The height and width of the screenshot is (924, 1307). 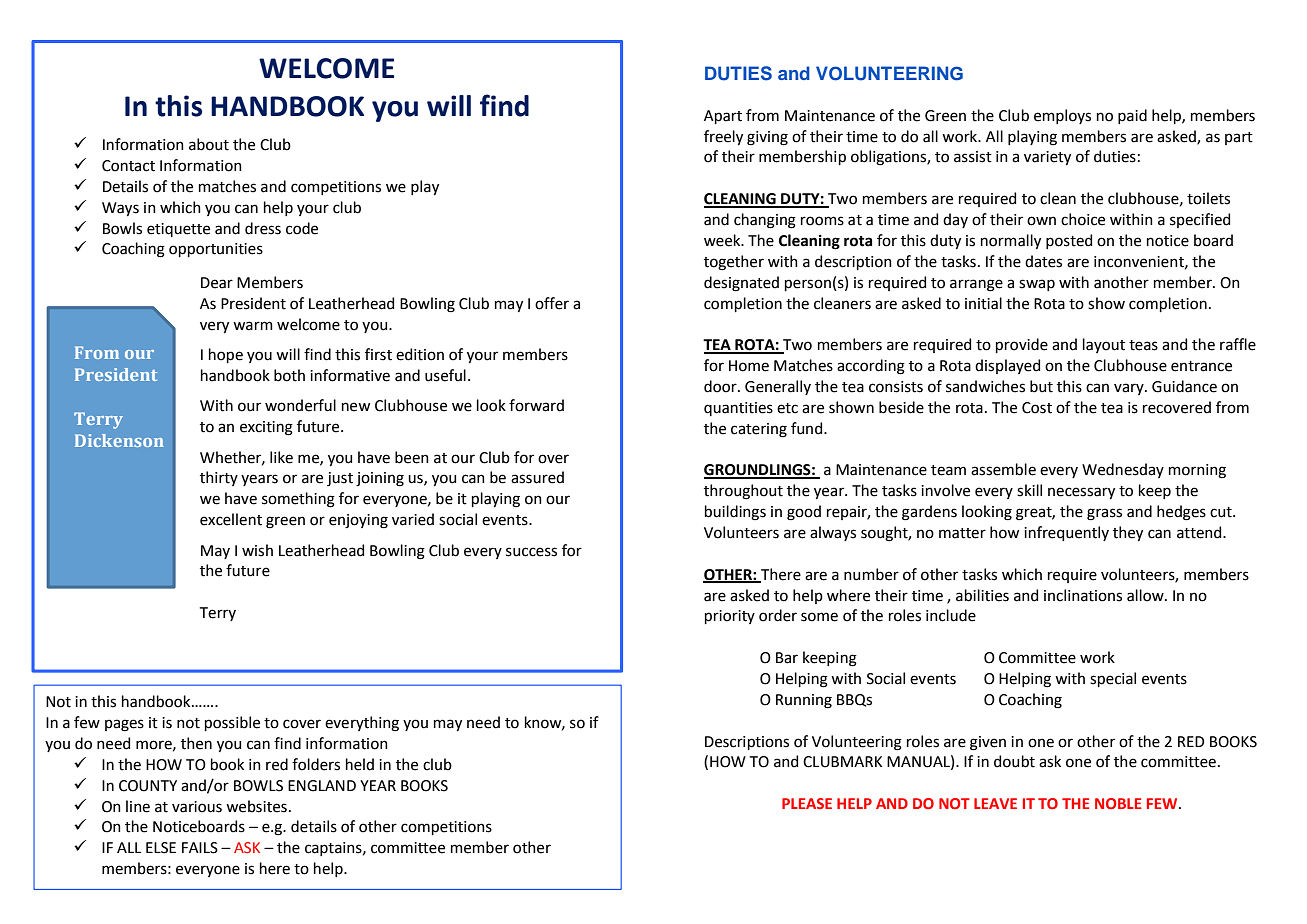 I want to click on websites, so click(x=256, y=806).
